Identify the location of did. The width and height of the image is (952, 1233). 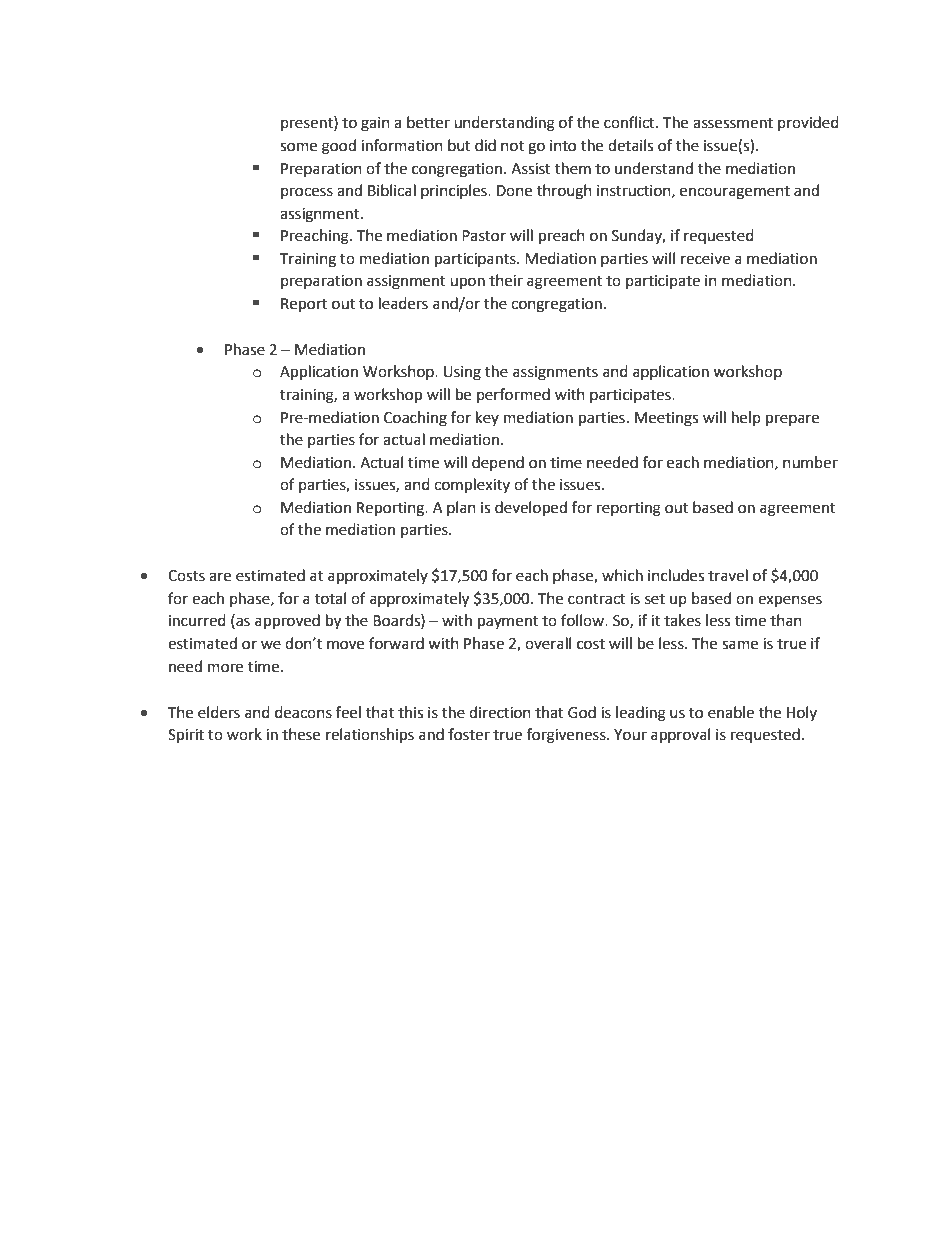
(485, 145).
